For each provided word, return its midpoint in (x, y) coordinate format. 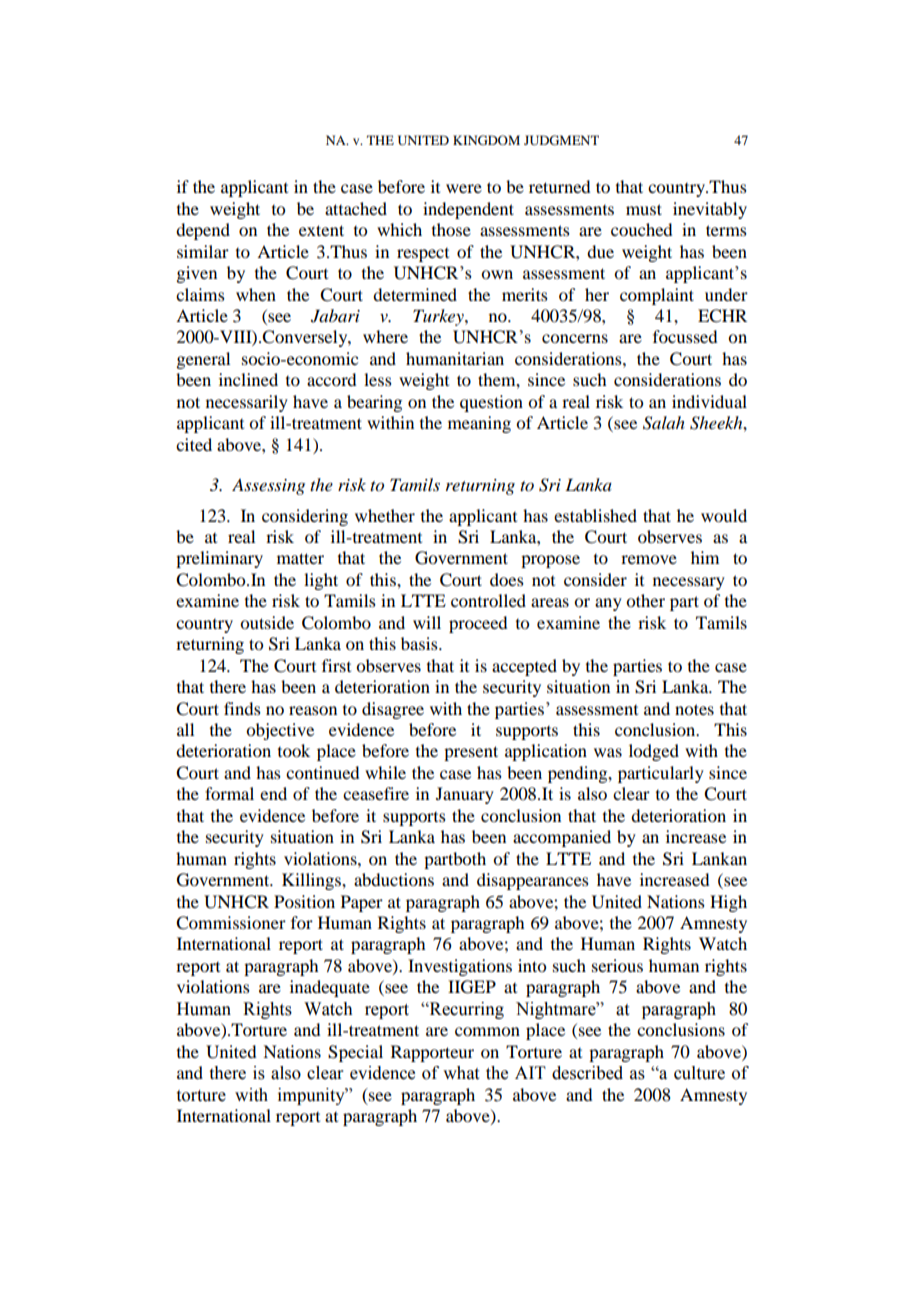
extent (321, 230)
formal (229, 793)
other (645, 600)
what (461, 1073)
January (465, 795)
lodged (654, 752)
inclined (248, 379)
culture (699, 1073)
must (644, 209)
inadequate (330, 988)
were (464, 188)
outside (267, 622)
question (491, 403)
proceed (478, 624)
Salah (664, 423)
